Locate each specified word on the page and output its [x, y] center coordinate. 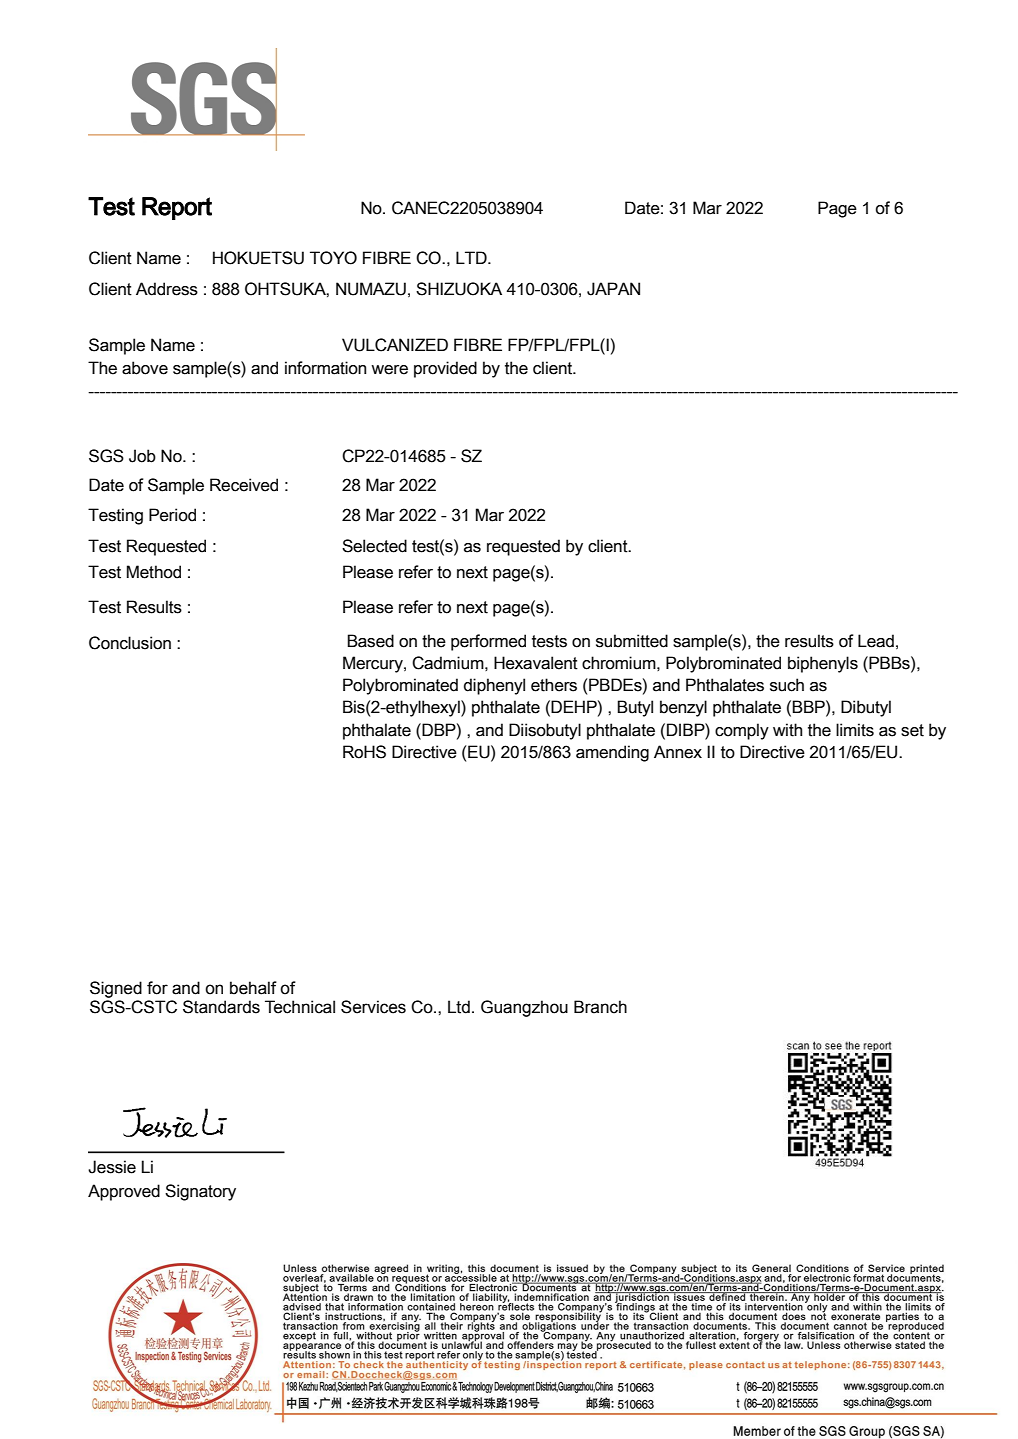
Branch [600, 1007]
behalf [253, 988]
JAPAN [613, 289]
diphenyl [494, 686]
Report [177, 208]
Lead [876, 641]
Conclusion [130, 643]
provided [445, 369]
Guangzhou [524, 1008]
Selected [374, 546]
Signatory [200, 1192]
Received [244, 485]
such [787, 685]
